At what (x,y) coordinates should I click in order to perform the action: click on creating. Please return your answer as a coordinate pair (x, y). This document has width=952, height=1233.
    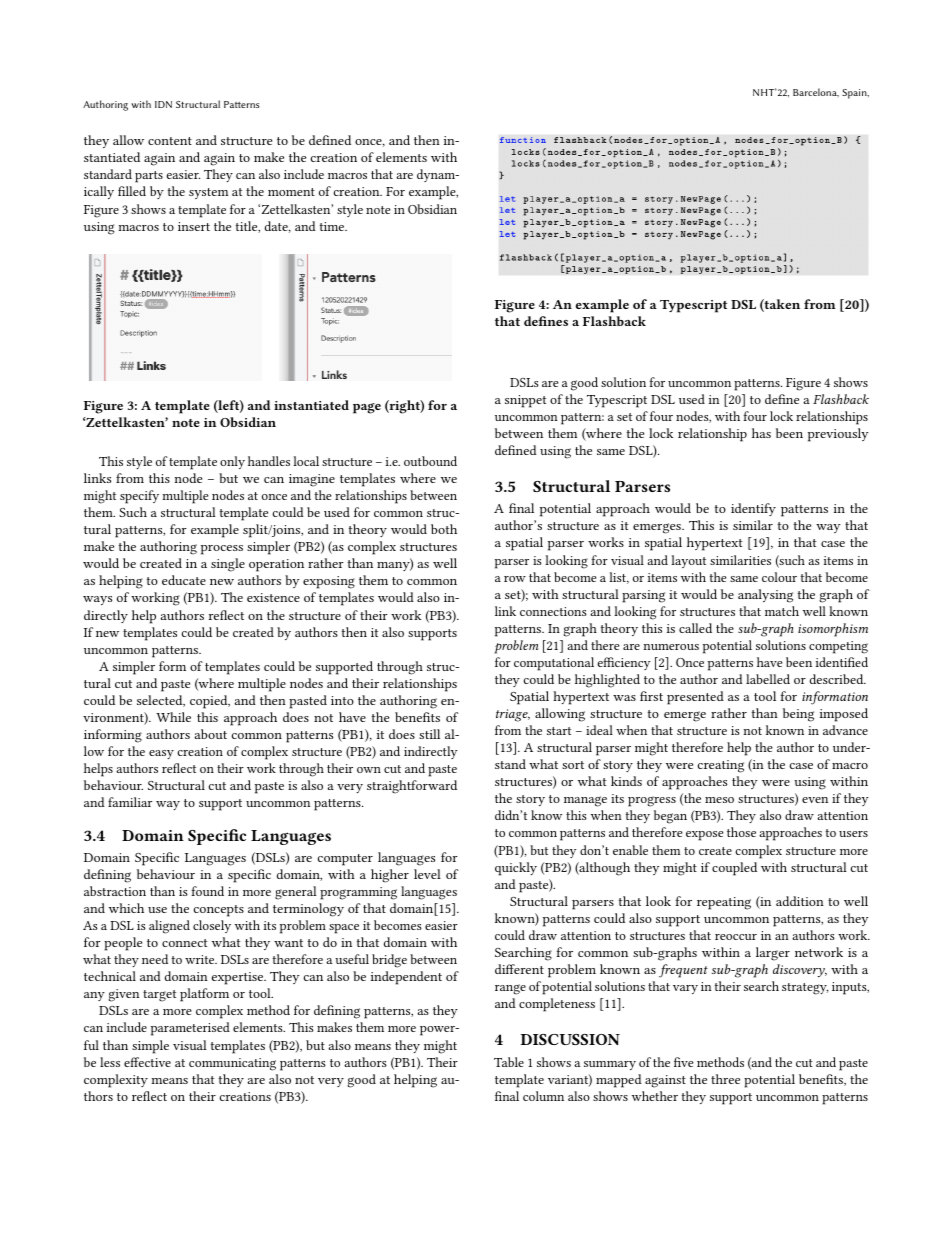
    Looking at the image, I should click on (721, 766).
